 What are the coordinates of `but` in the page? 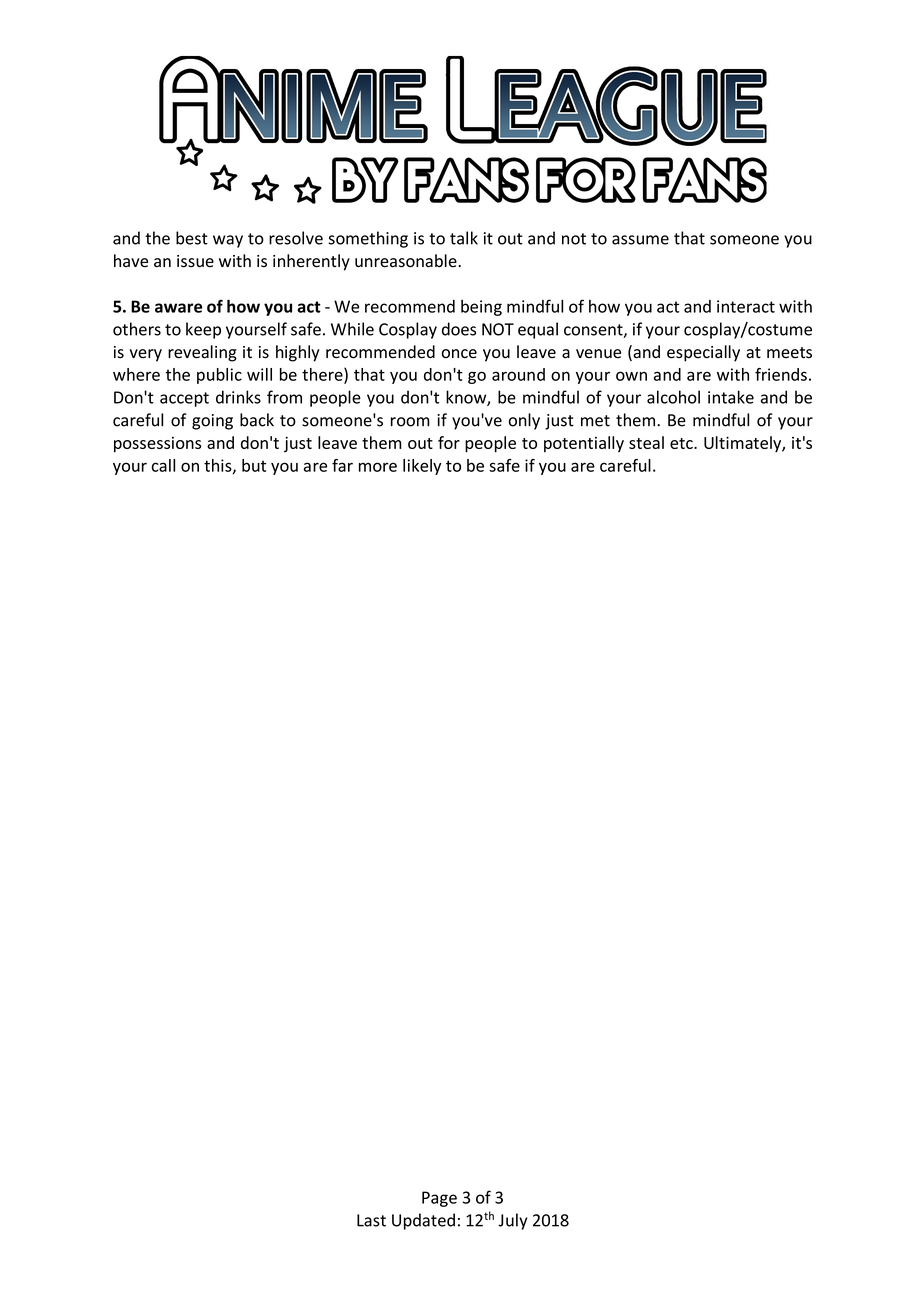 It's located at (254, 465).
